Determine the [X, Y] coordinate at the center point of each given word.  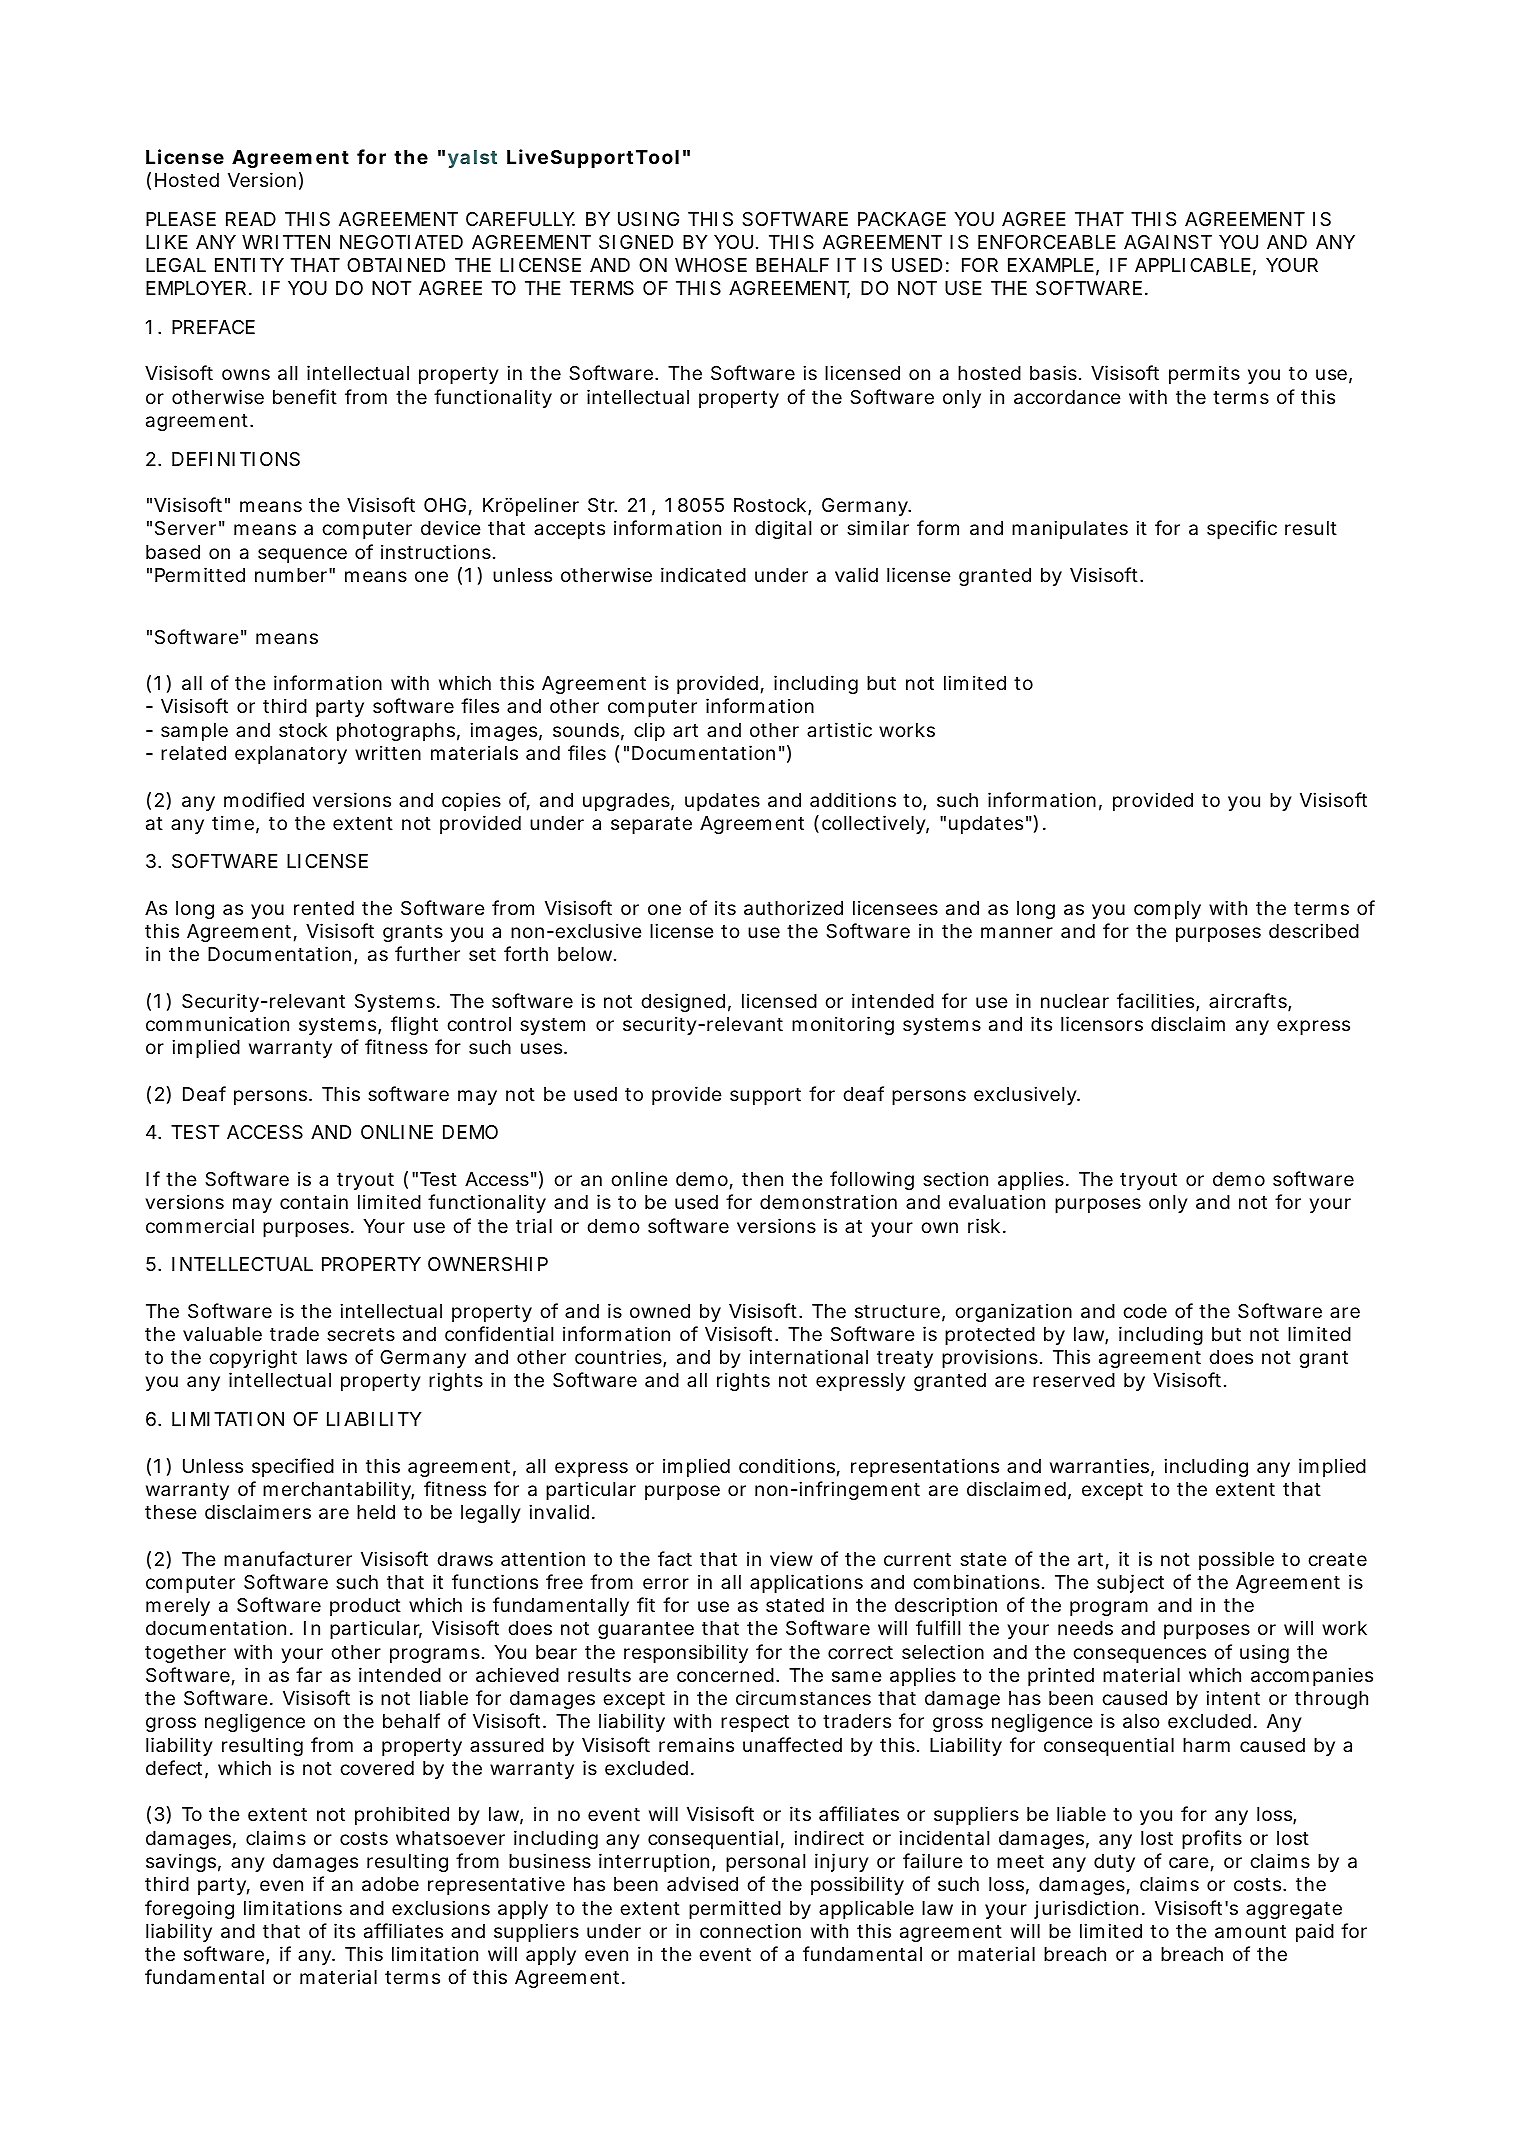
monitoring [843, 1025]
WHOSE [711, 265]
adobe [390, 1884]
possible [1236, 1560]
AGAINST [1168, 242]
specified [293, 1467]
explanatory [291, 755]
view [791, 1558]
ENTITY [249, 265]
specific [1242, 529]
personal [765, 1863]
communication [217, 1024]
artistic [839, 729]
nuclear [1075, 1001]
